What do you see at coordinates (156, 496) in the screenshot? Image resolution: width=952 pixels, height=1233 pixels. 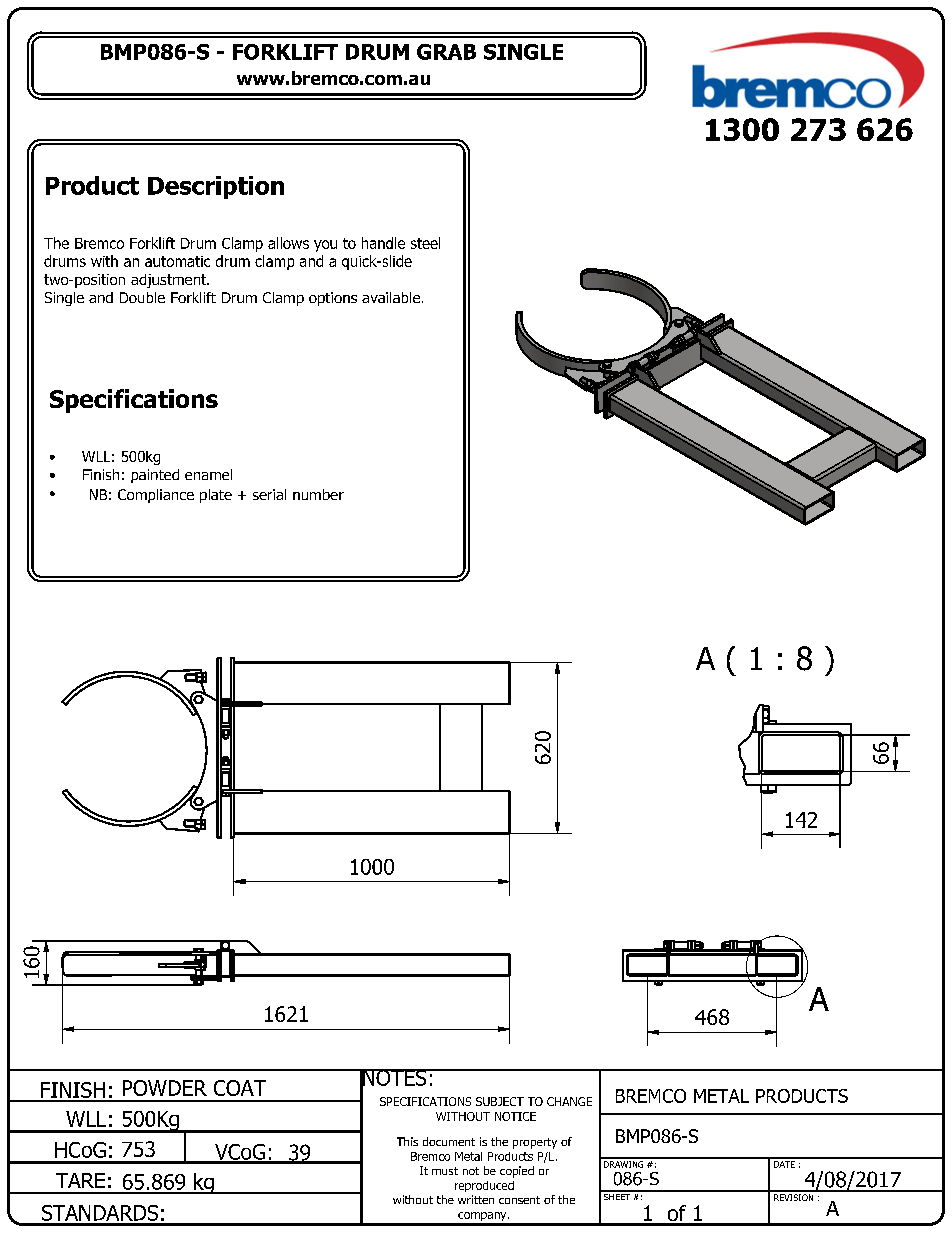 I see `Compliance` at bounding box center [156, 496].
